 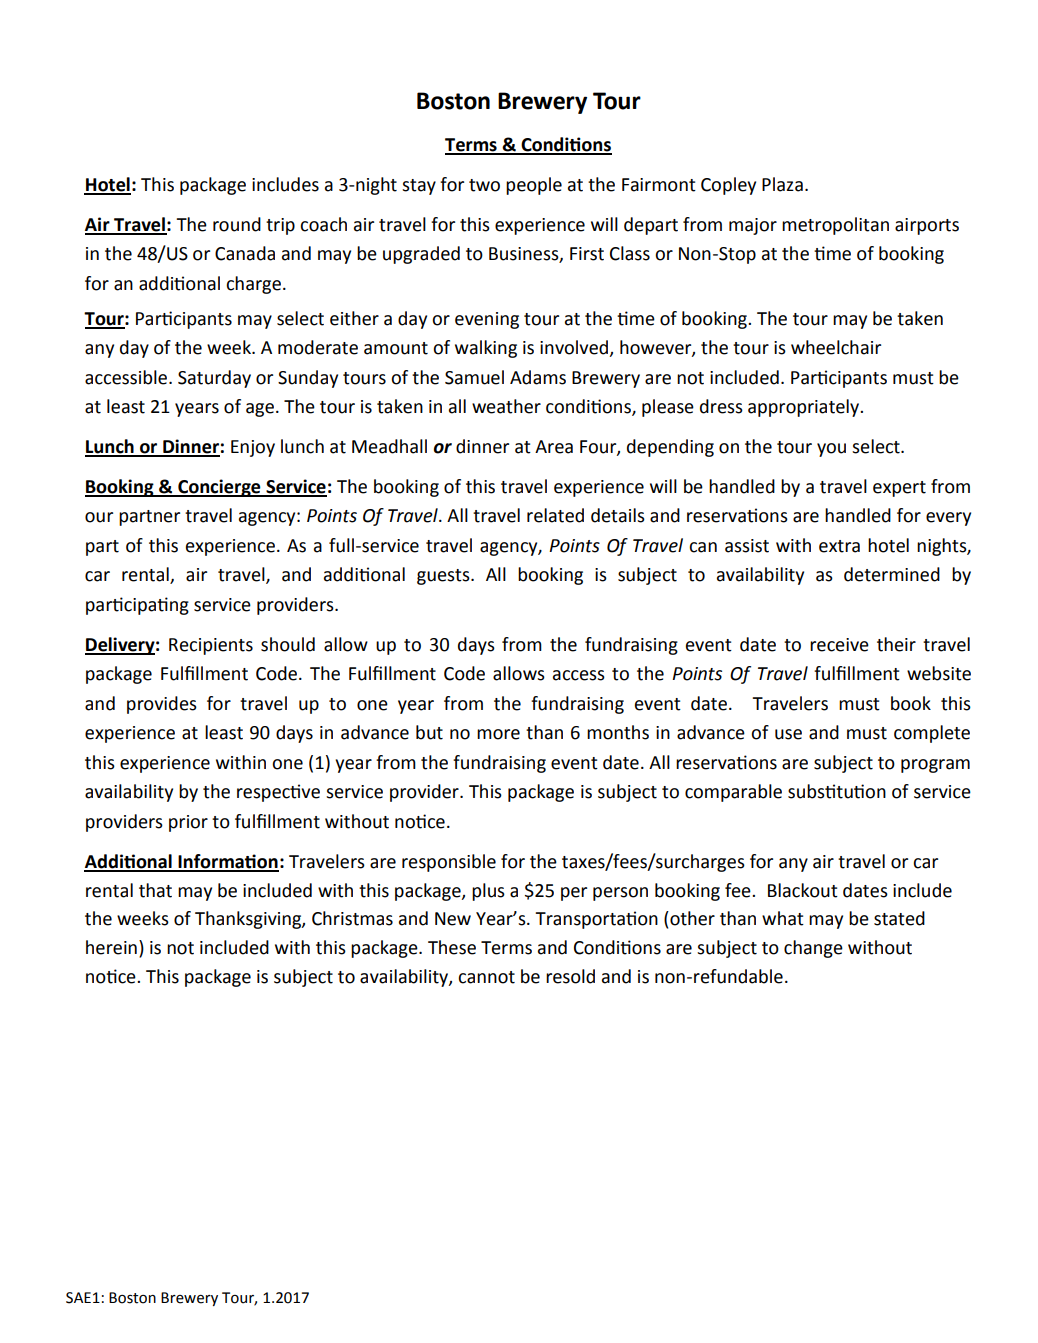 I want to click on use, so click(x=788, y=734).
